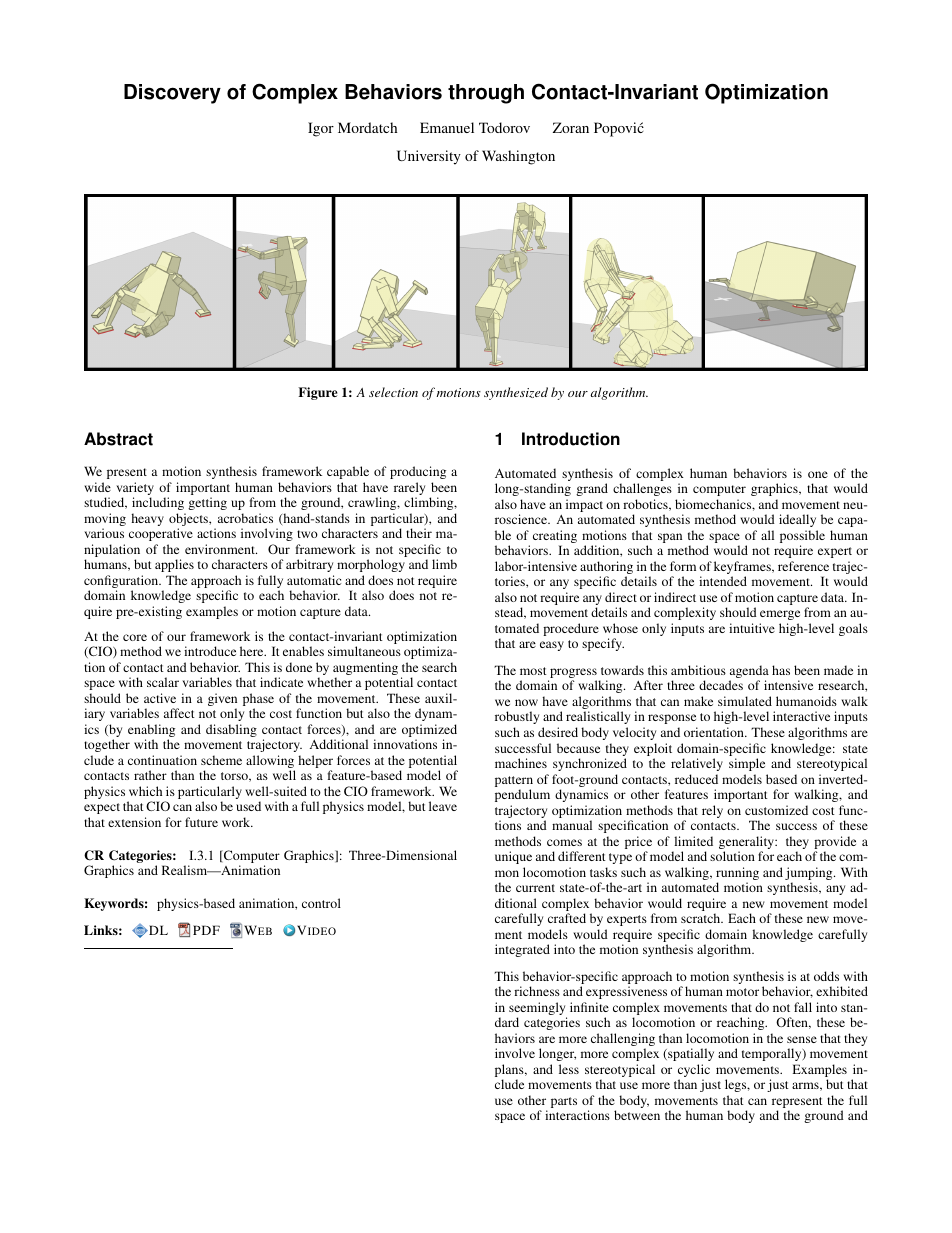 The width and height of the screenshot is (952, 1233). I want to click on simulated, so click(745, 701).
